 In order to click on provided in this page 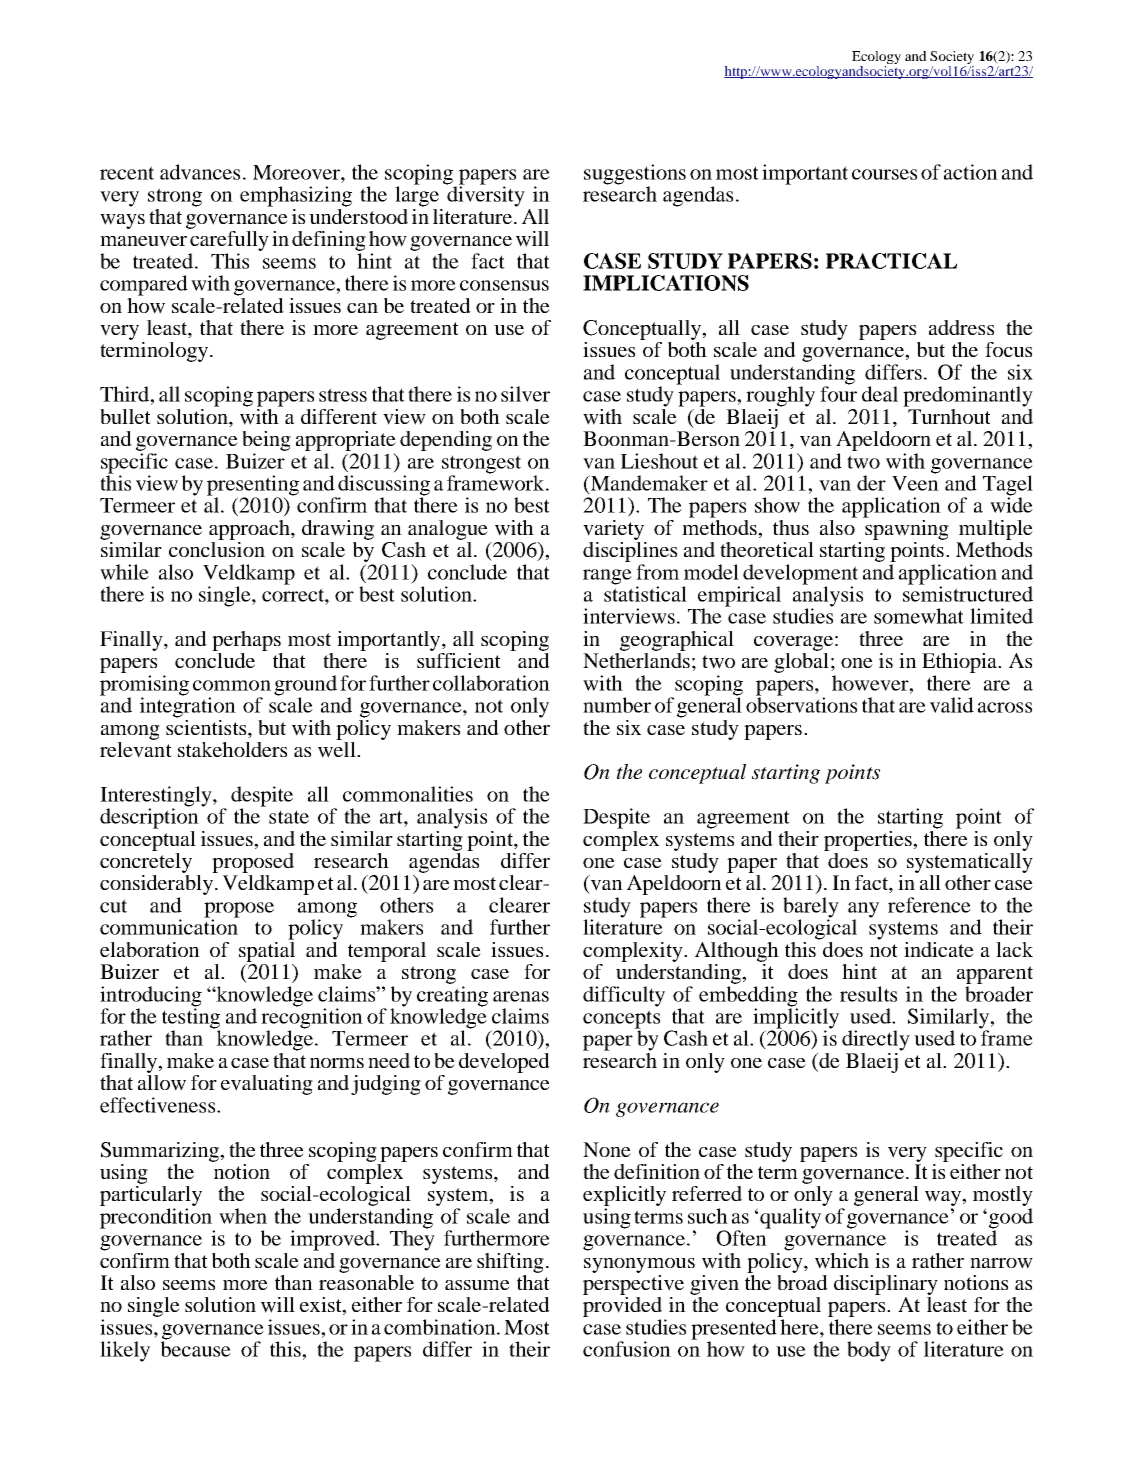, I will do `click(622, 1307)`.
